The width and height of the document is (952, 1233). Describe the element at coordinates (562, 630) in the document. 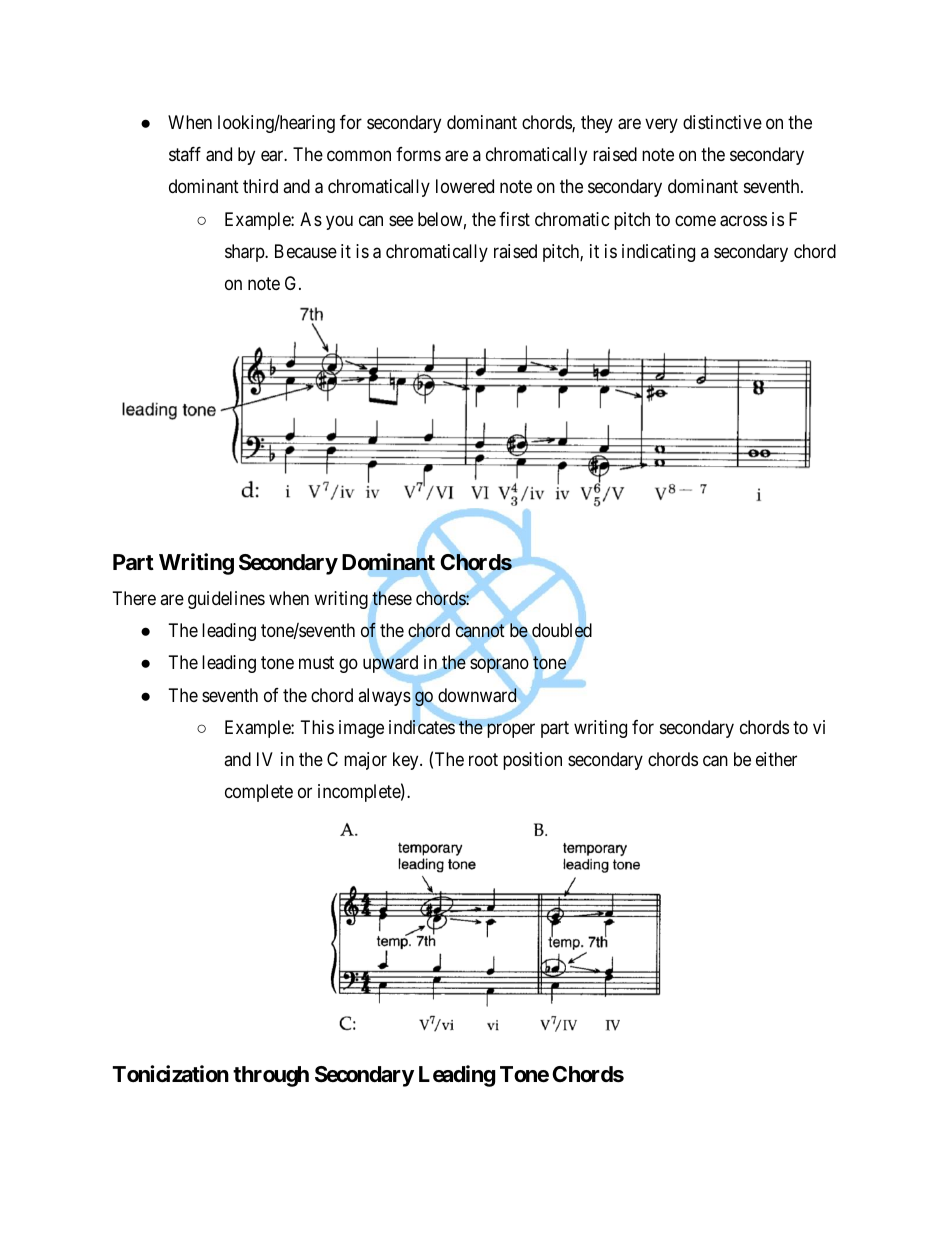

I see `doubled` at that location.
